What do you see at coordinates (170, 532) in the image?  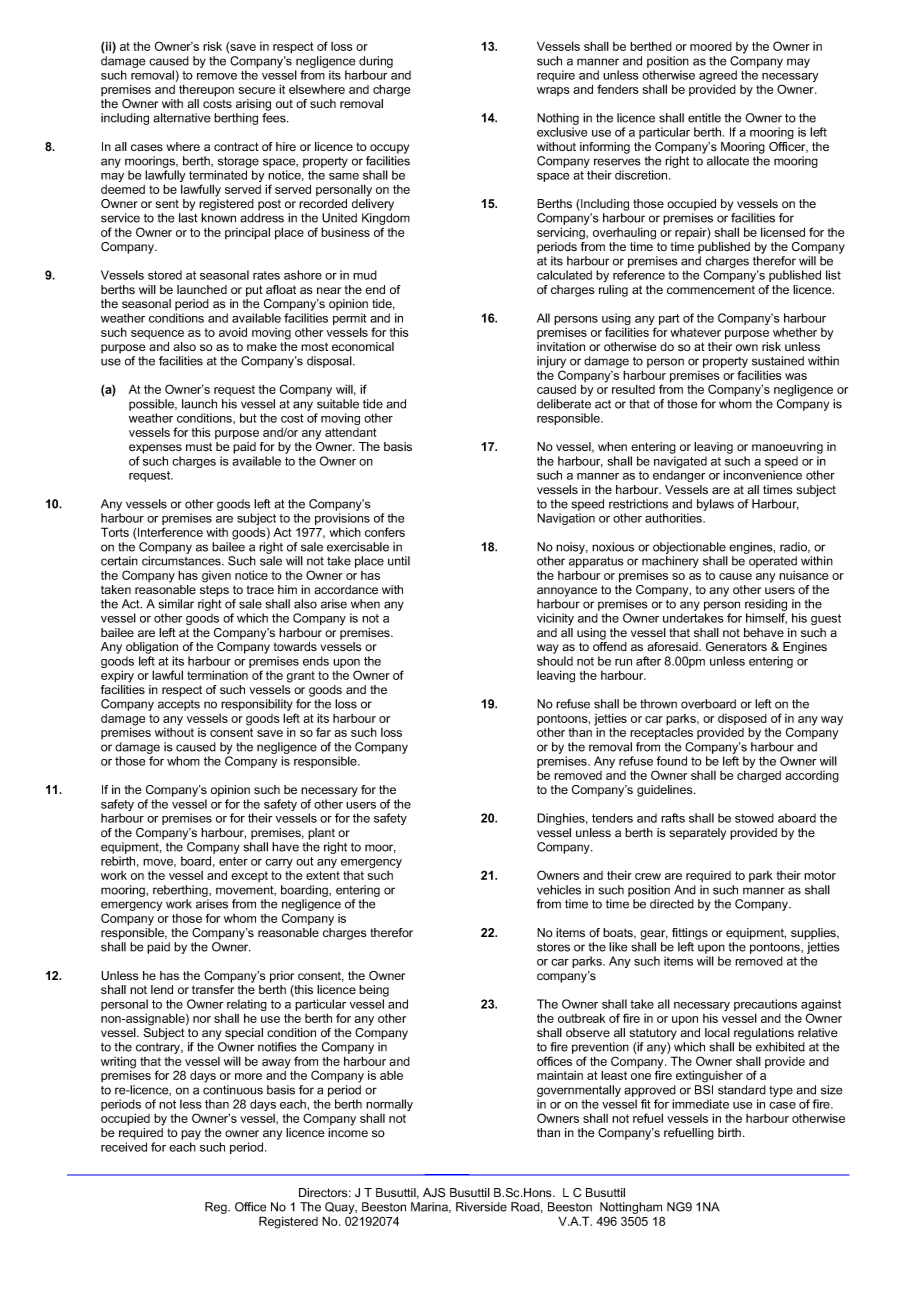 I see `Interference` at bounding box center [170, 532].
